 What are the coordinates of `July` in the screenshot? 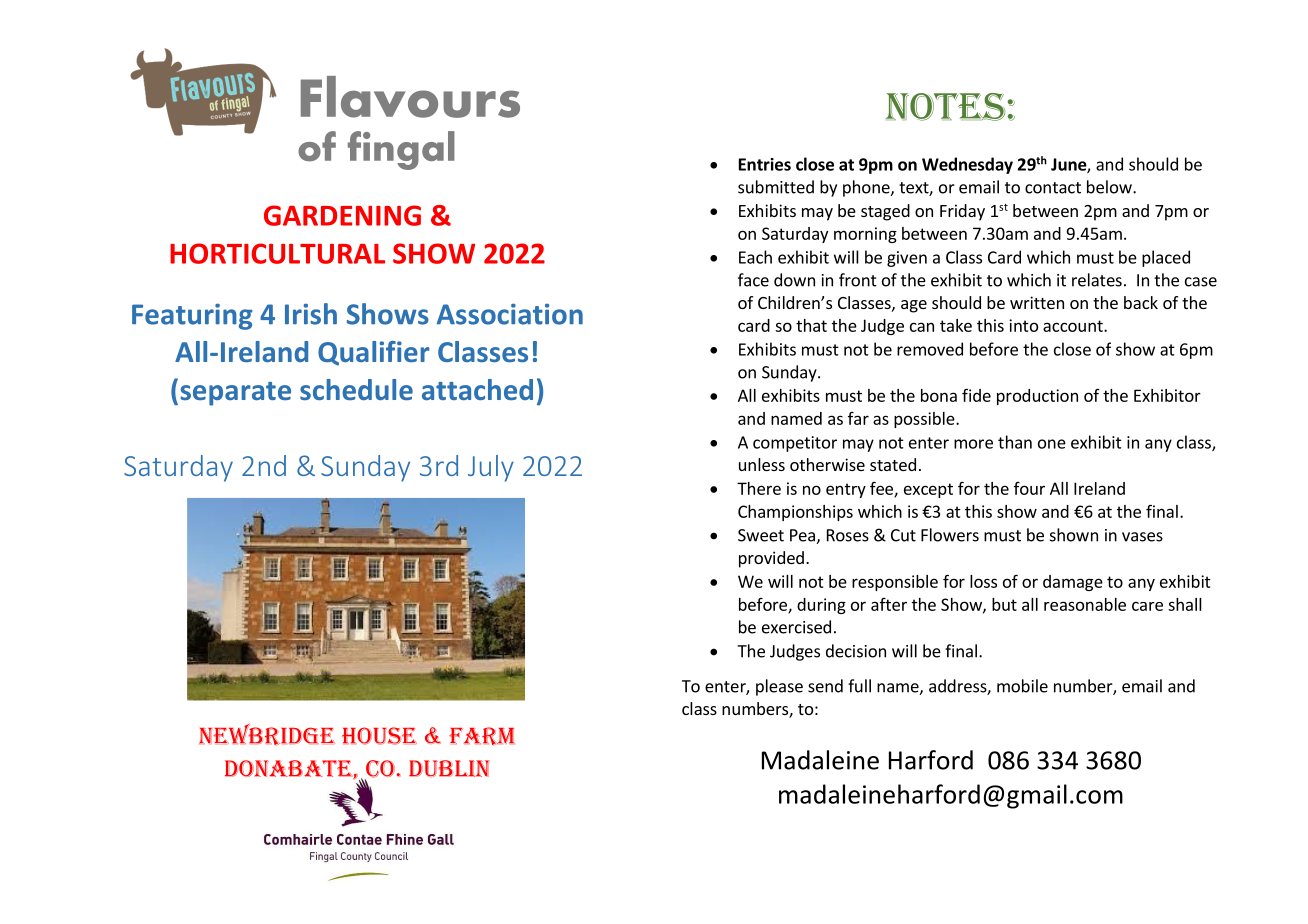 It's located at (491, 468).
